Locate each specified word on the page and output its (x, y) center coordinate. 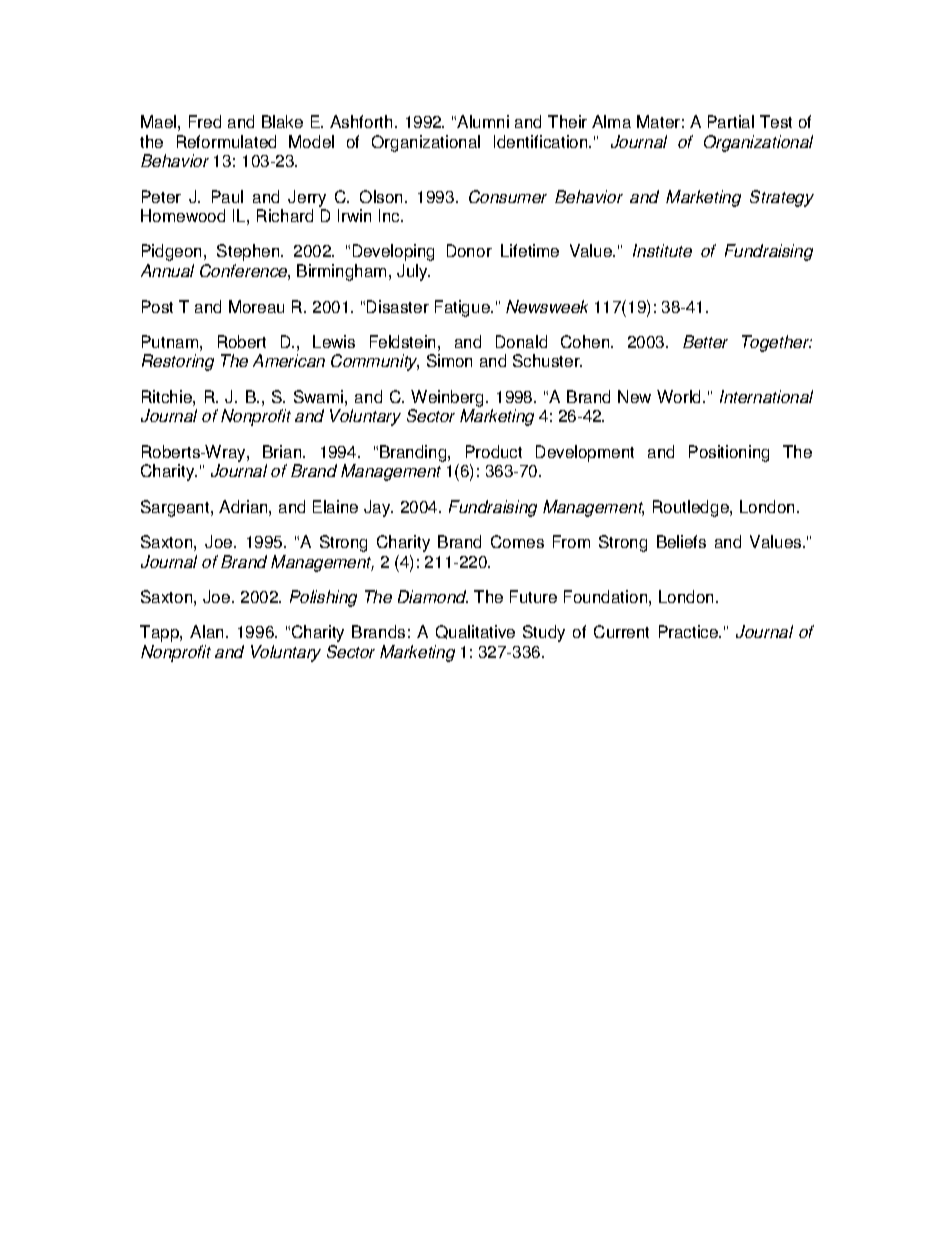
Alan (206, 631)
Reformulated (226, 141)
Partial (731, 121)
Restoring (178, 362)
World (678, 396)
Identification (542, 141)
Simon (449, 360)
